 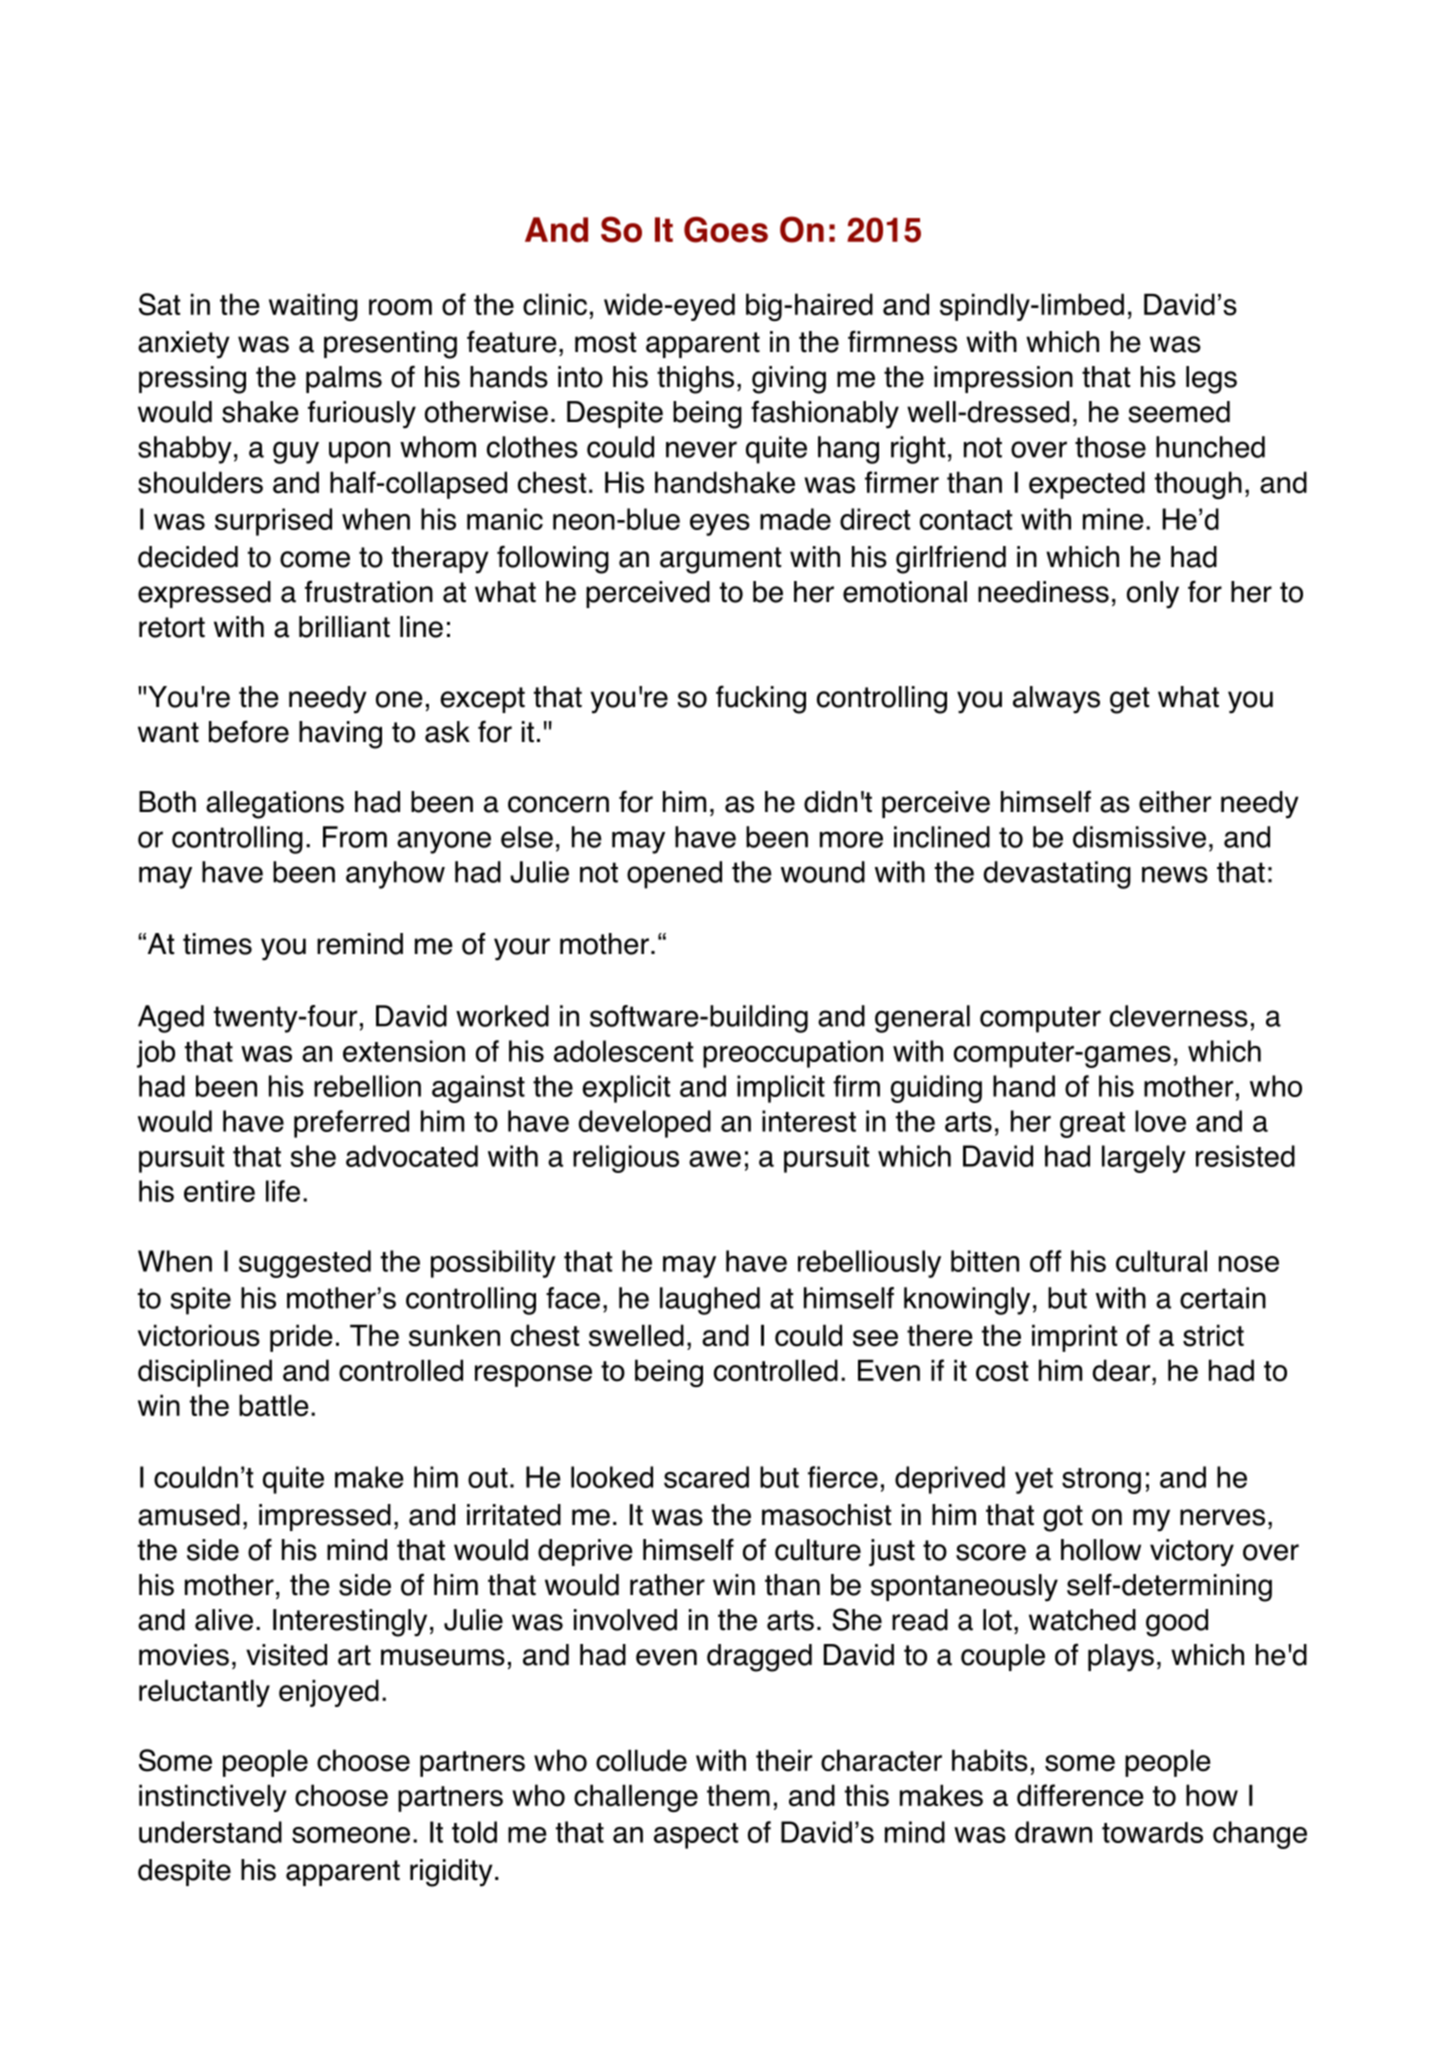 I want to click on pride, so click(x=301, y=1338).
